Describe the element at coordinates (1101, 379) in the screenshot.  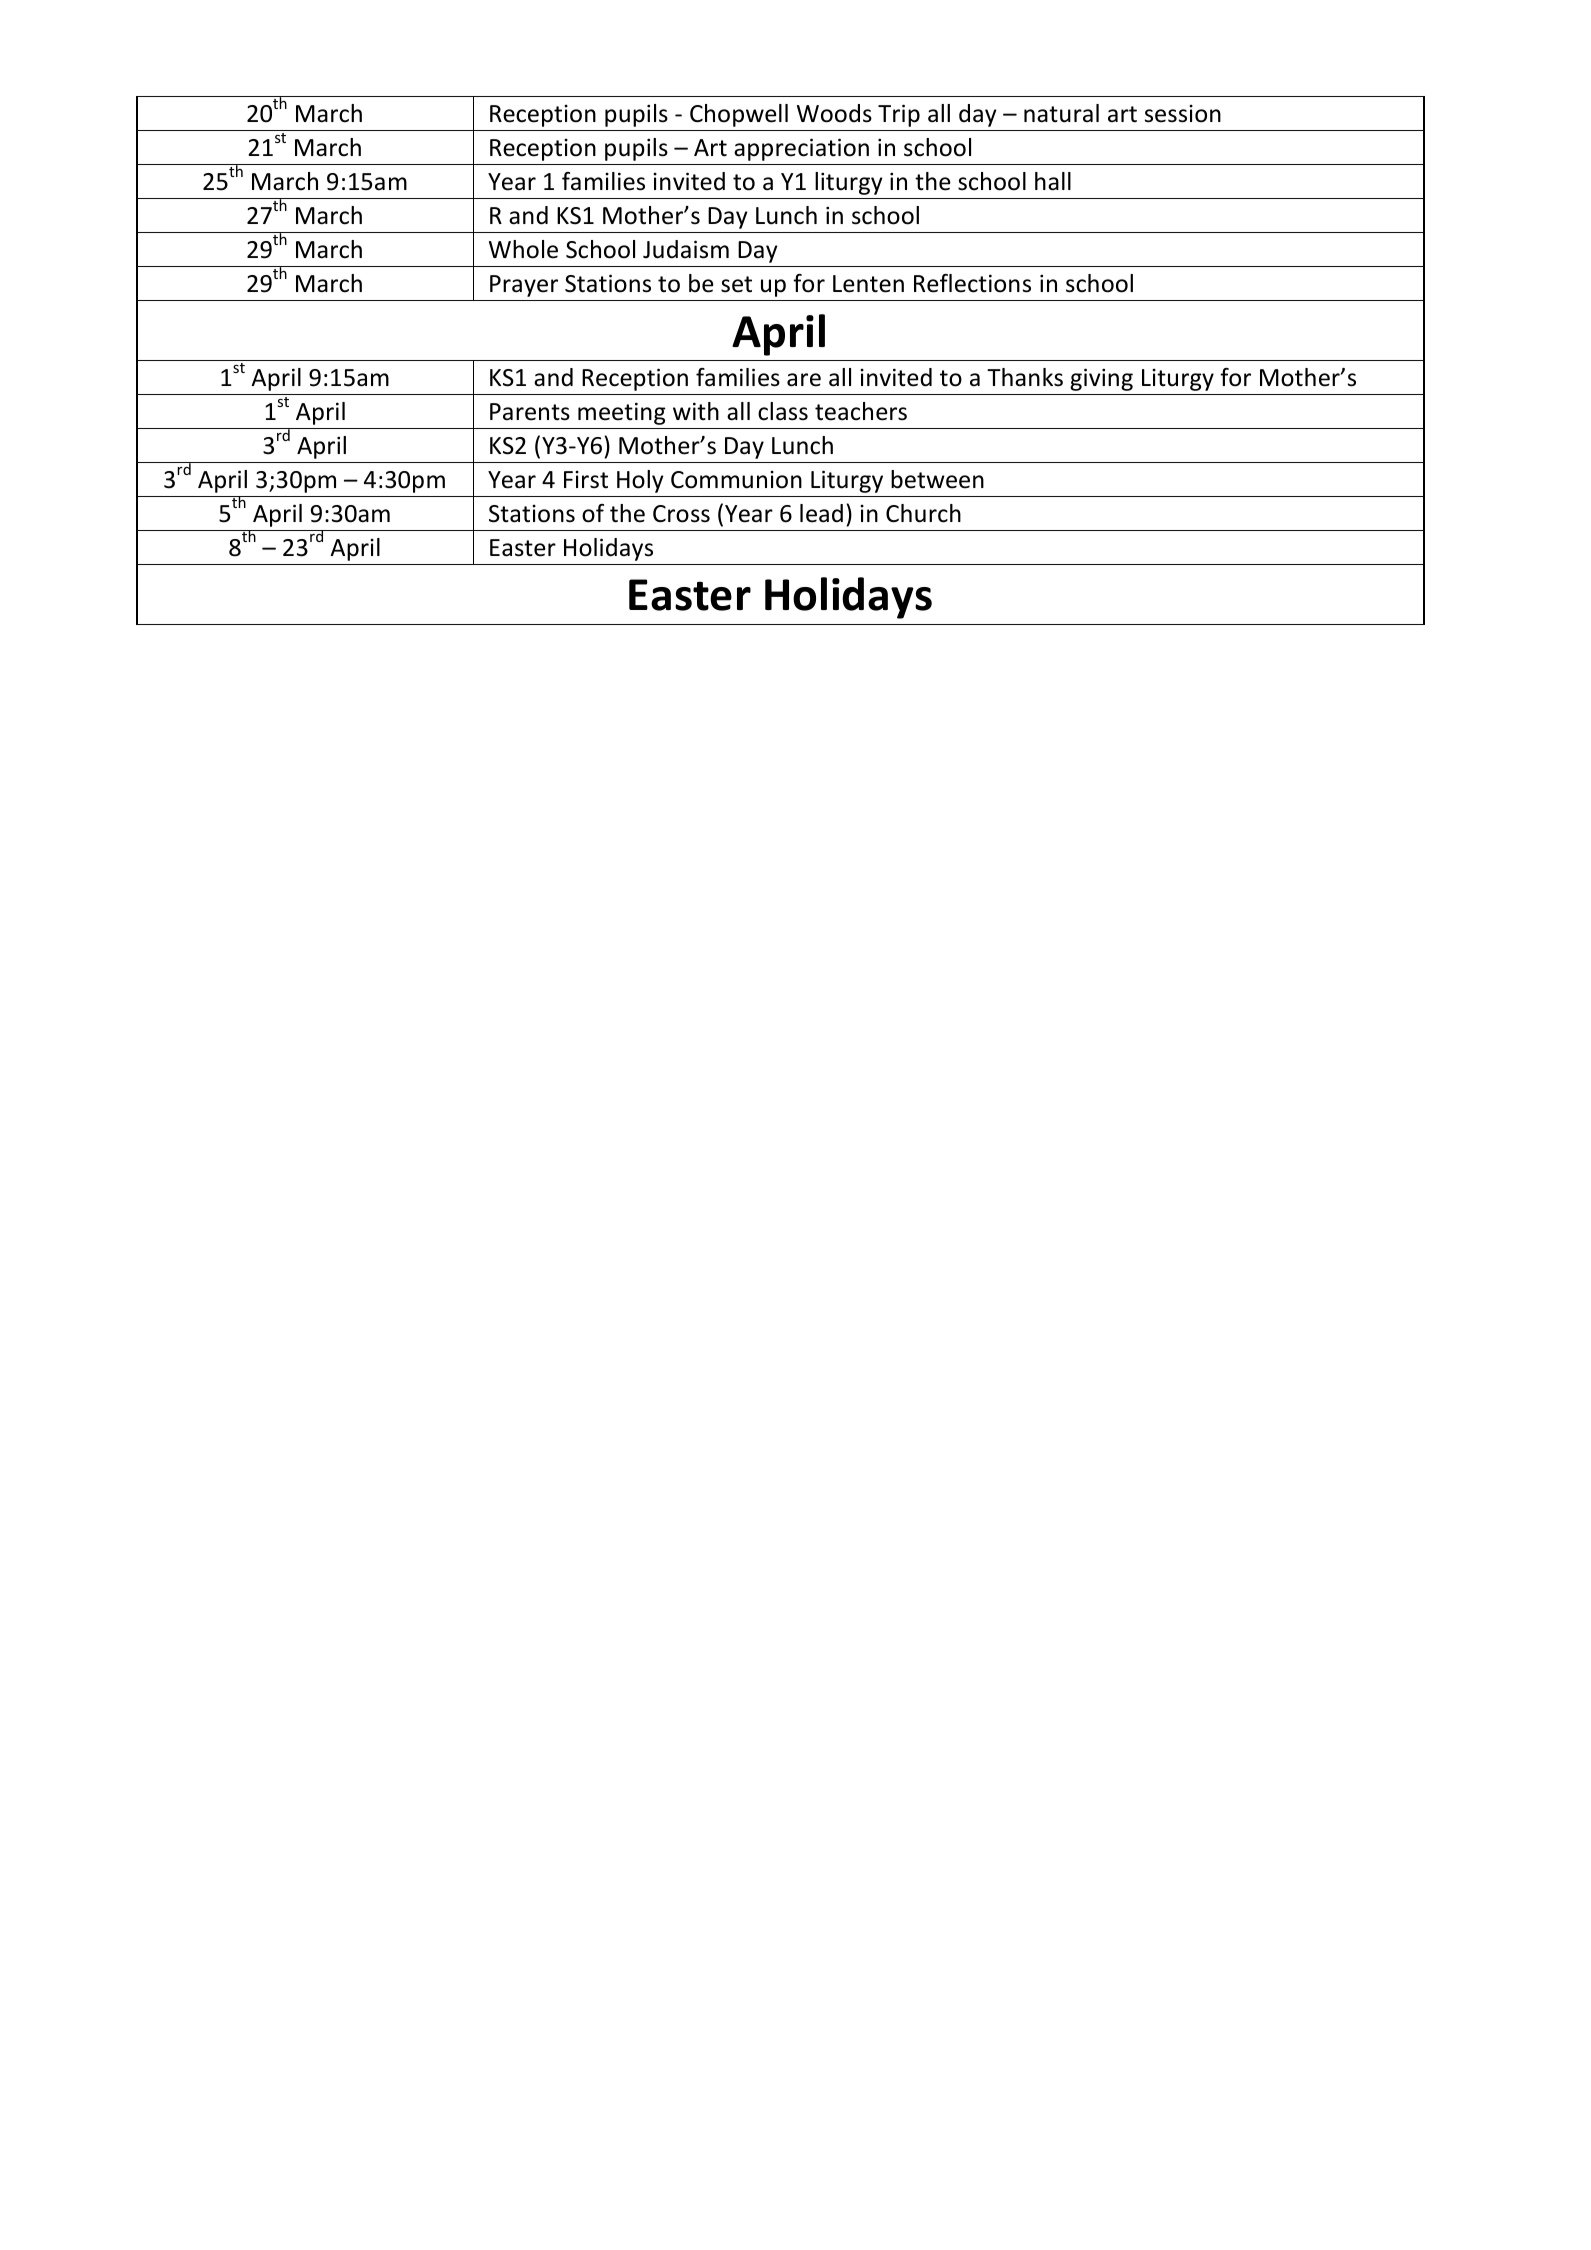
I see `giving` at that location.
